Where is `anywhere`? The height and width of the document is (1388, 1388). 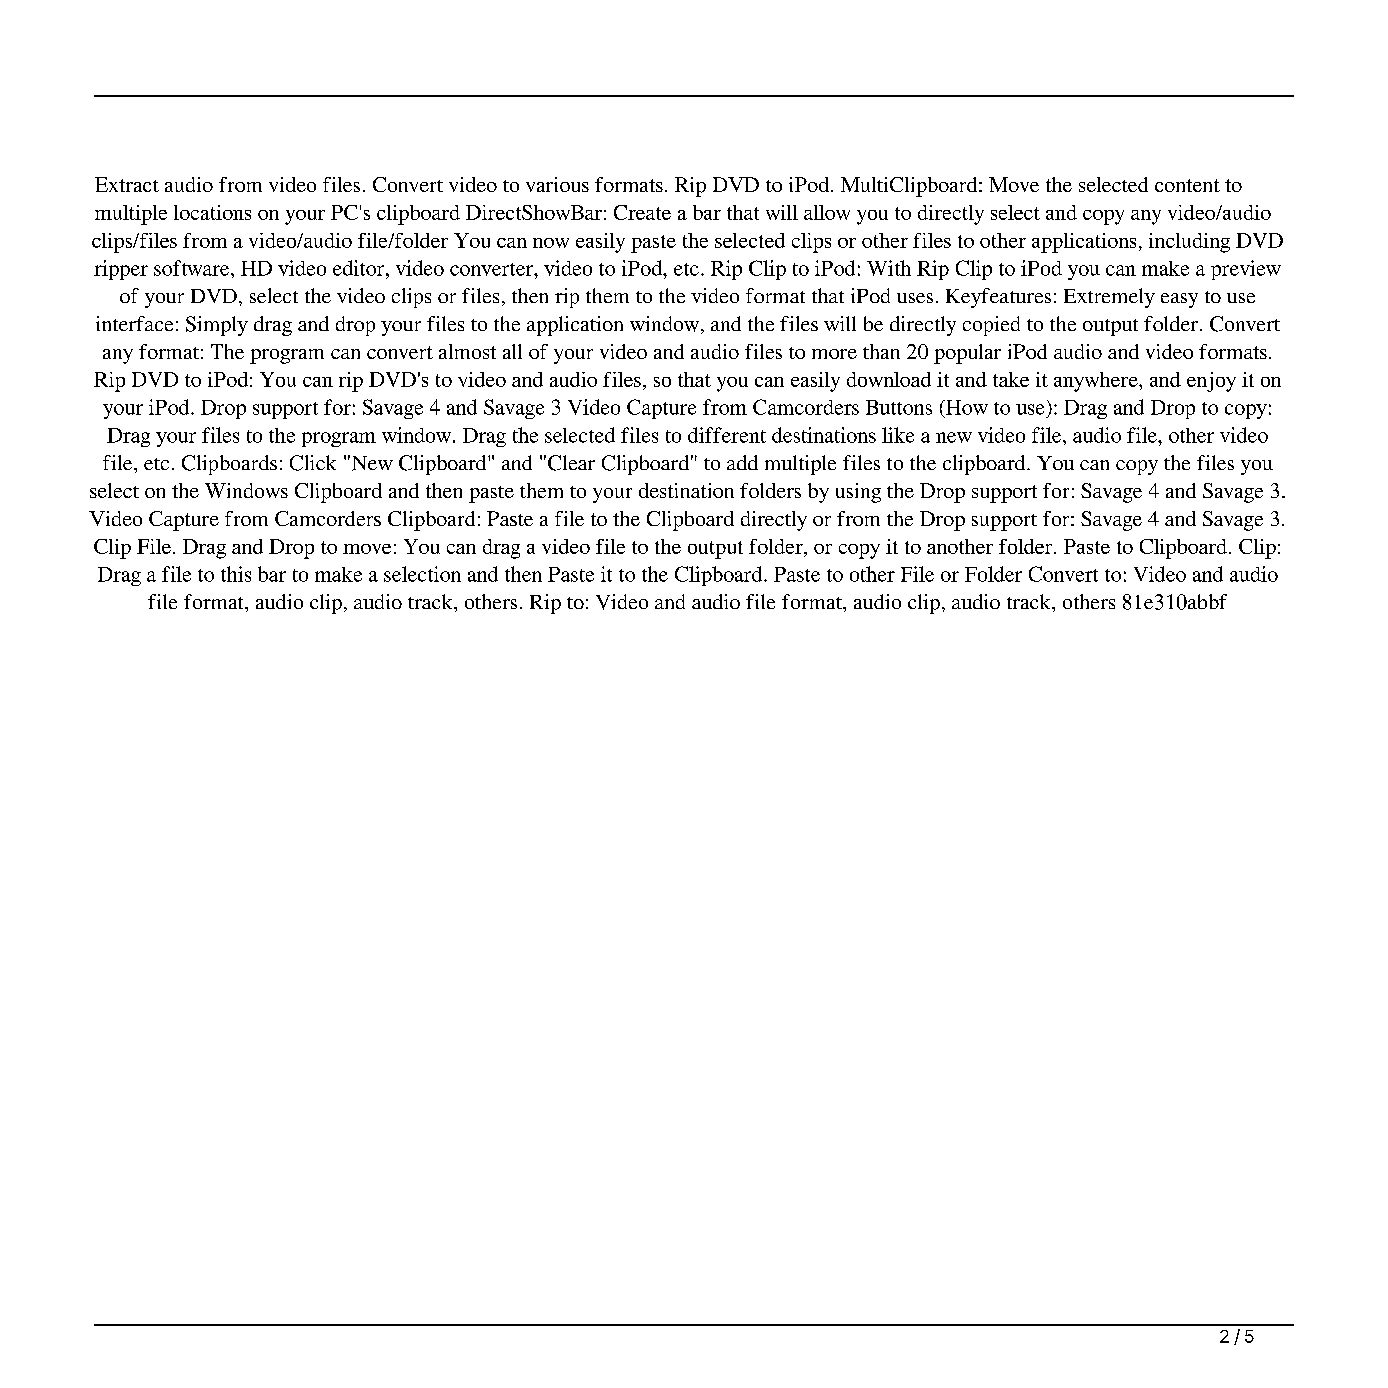
anywhere is located at coordinates (1097, 382).
